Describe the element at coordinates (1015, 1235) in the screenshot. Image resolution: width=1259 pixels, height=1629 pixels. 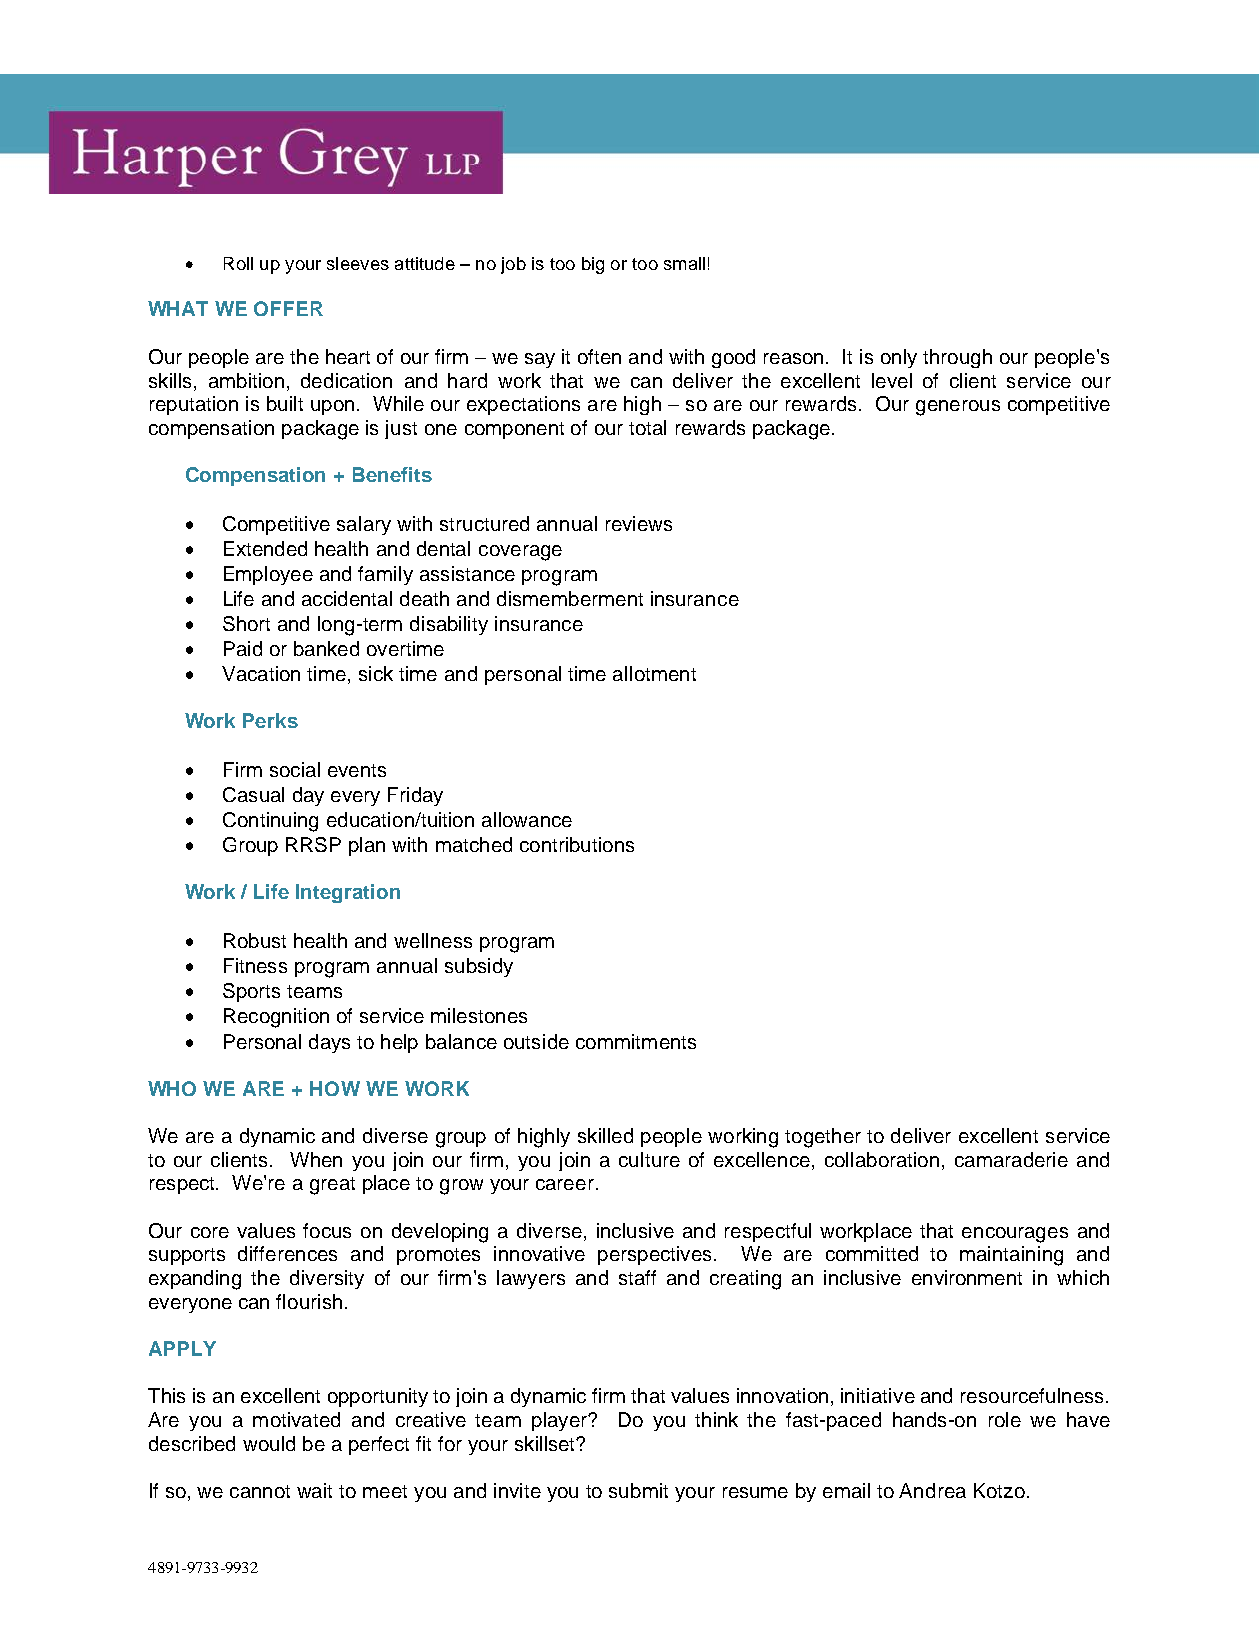
I see `encourages` at that location.
